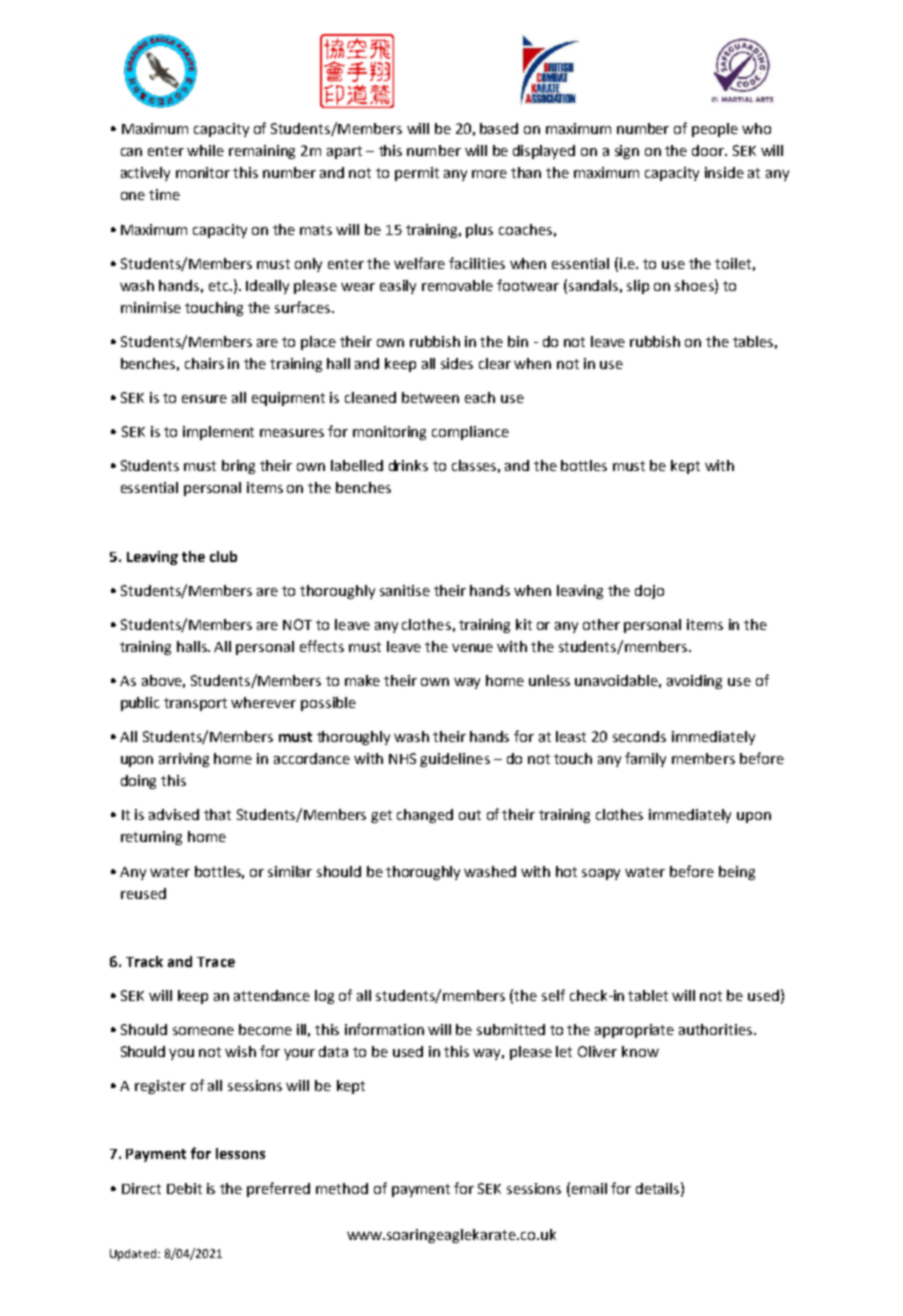 This image has width=903, height=1316. What do you see at coordinates (195, 704) in the image?
I see `transport` at bounding box center [195, 704].
